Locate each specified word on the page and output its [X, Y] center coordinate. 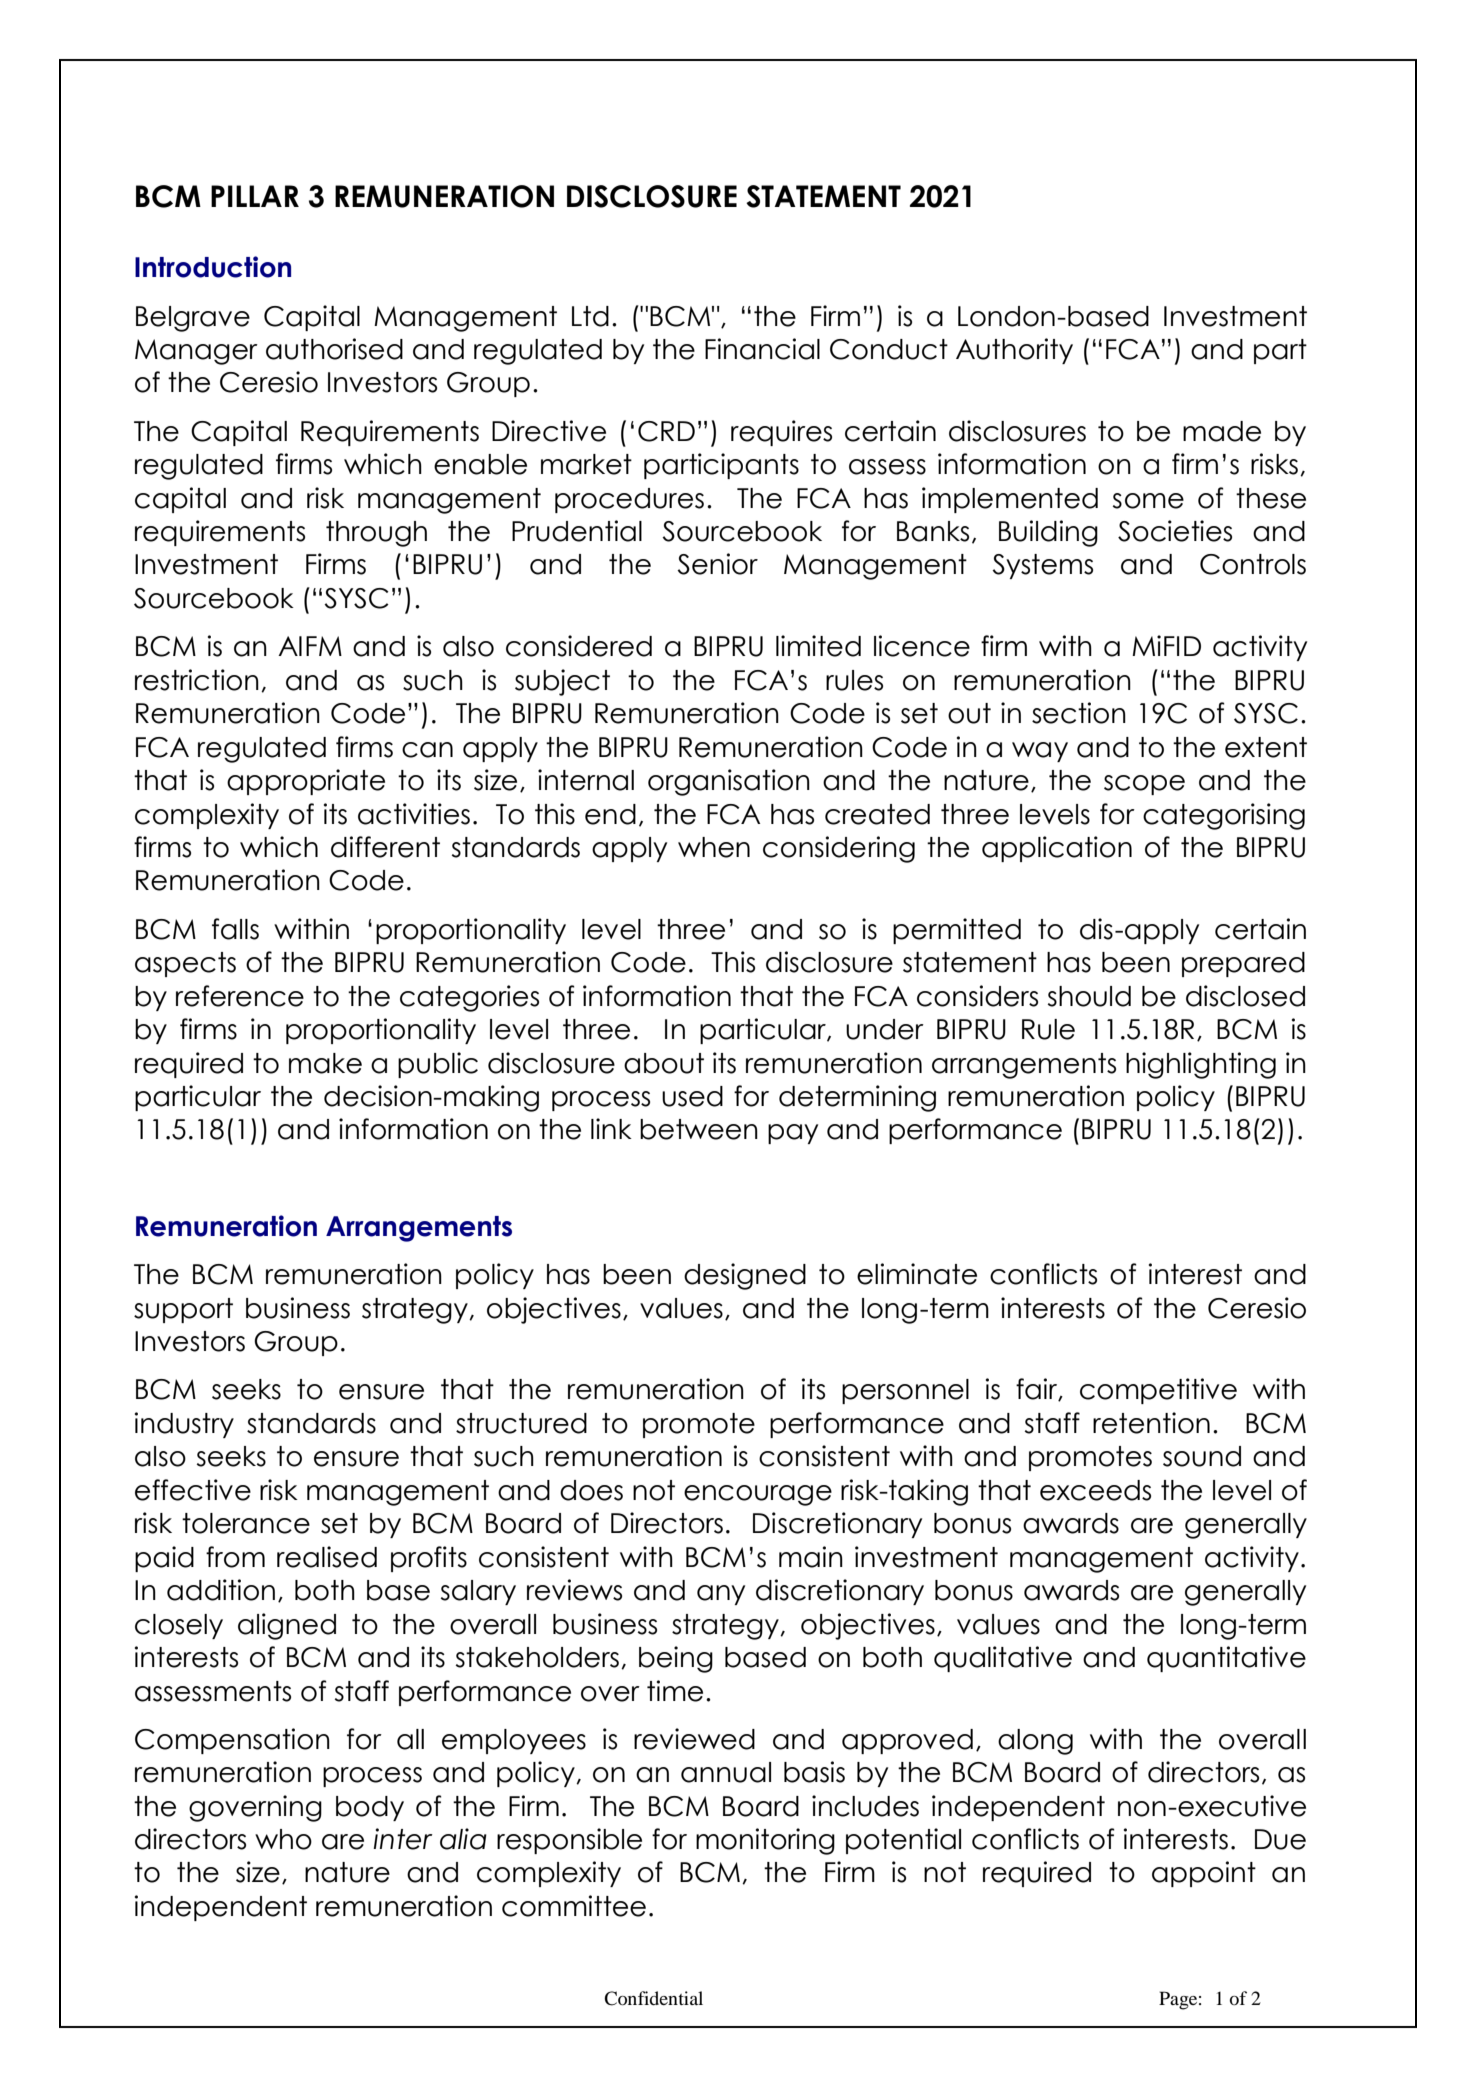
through [376, 534]
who [283, 1839]
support [183, 1310]
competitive [1158, 1391]
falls [235, 929]
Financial [762, 349]
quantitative [1226, 1659]
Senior [717, 564]
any [721, 1595]
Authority [1014, 351]
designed [745, 1276]
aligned [287, 1626]
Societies [1175, 531]
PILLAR [255, 196]
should [1089, 996]
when [714, 847]
